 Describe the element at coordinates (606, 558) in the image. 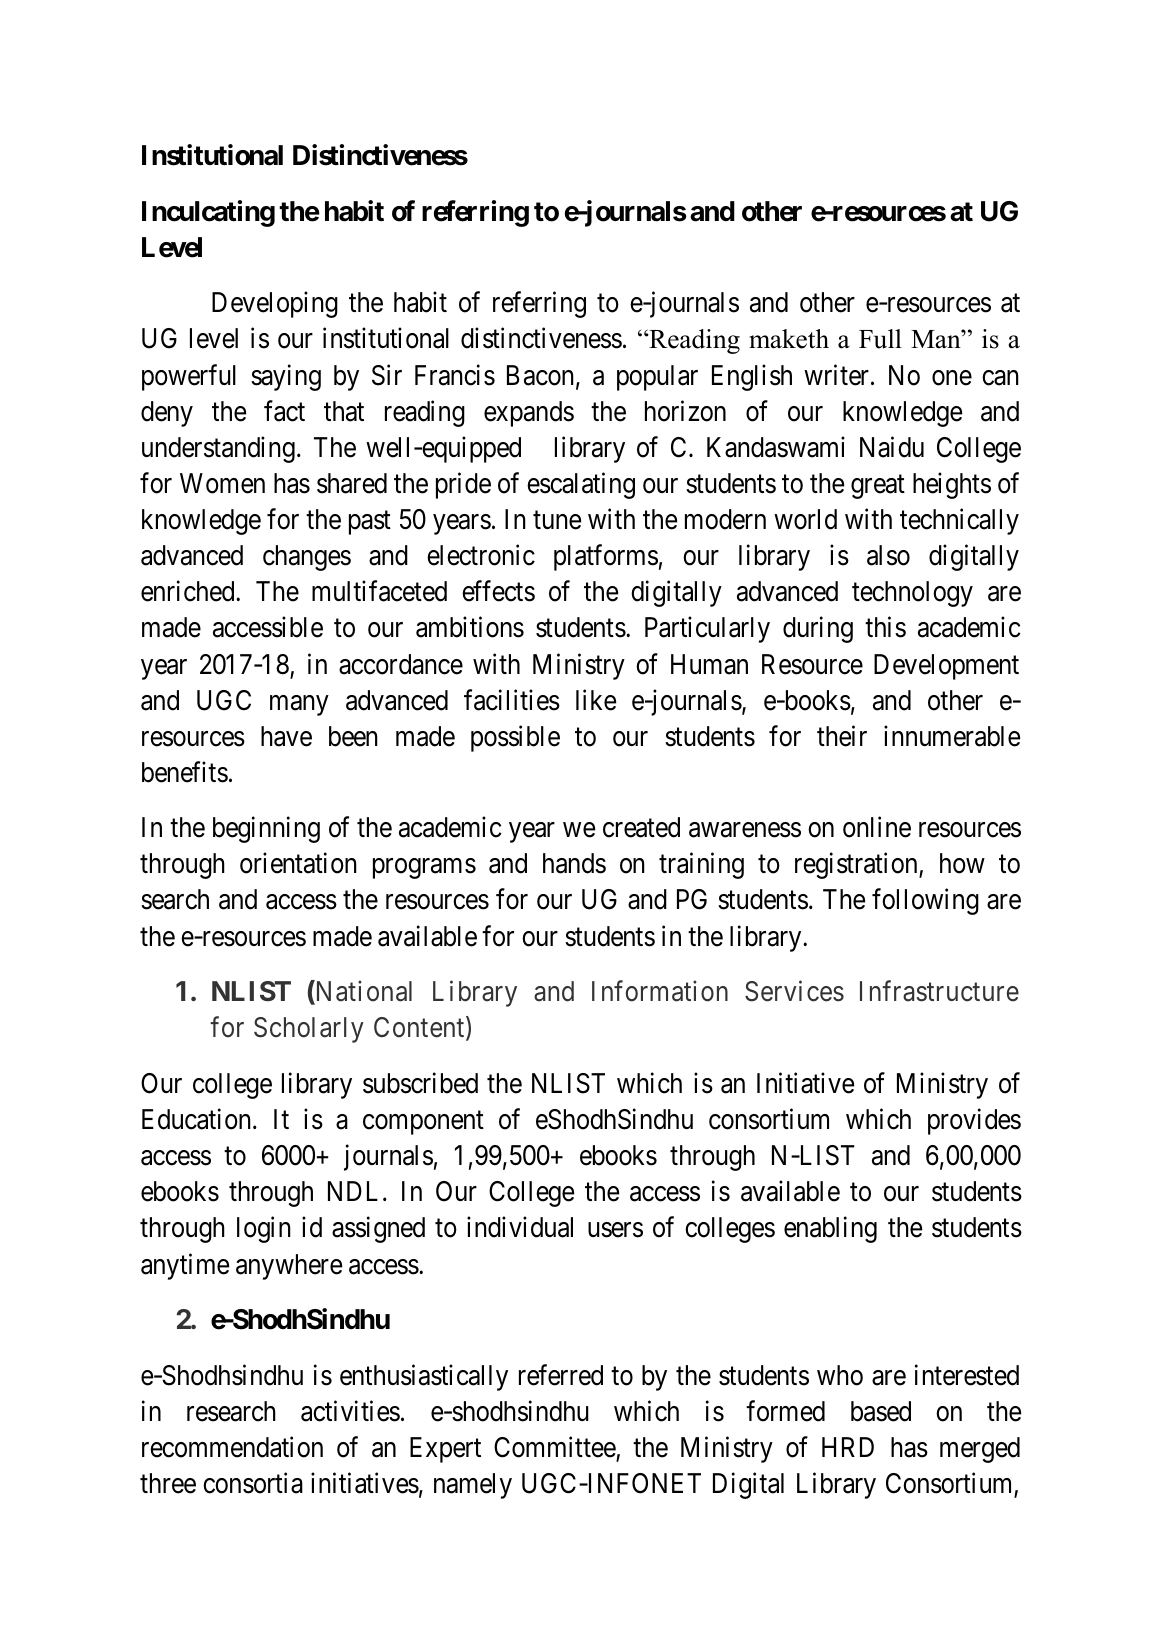

I see `platforms` at that location.
